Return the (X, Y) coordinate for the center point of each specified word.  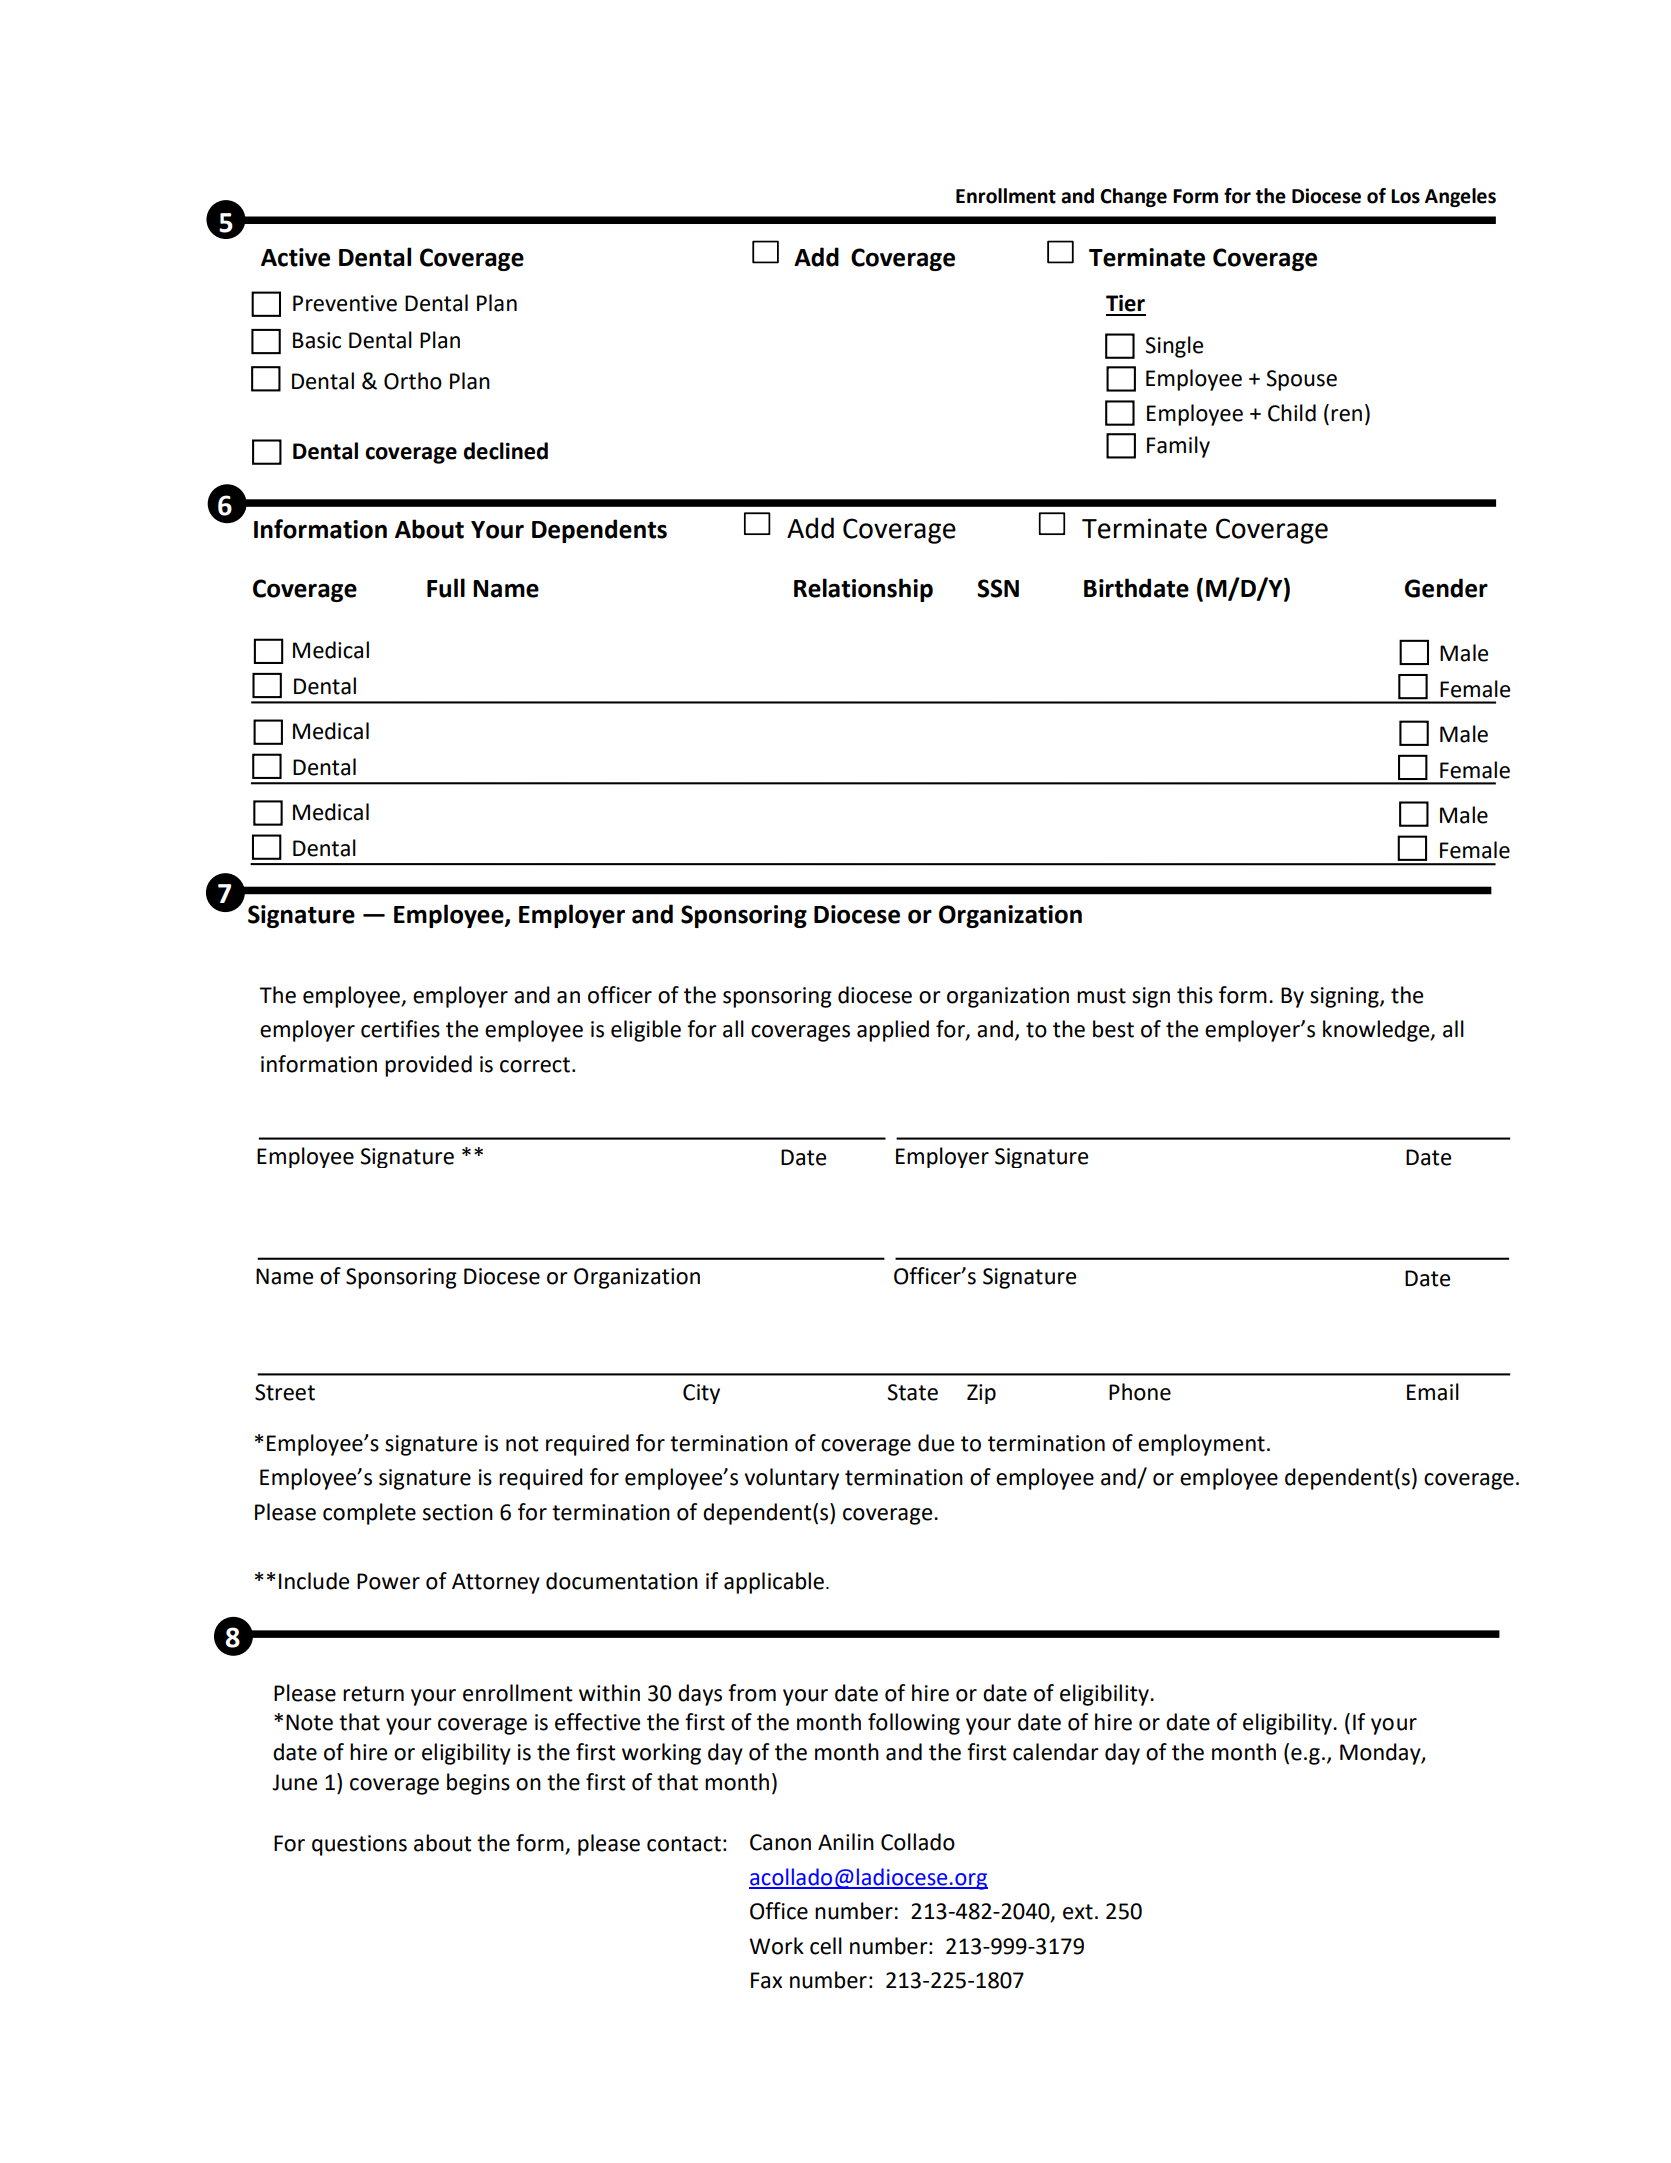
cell (826, 1946)
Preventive (345, 303)
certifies (400, 1029)
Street (285, 1392)
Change (1133, 197)
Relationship (863, 590)
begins (478, 1784)
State (912, 1392)
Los (1405, 196)
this (1195, 995)
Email (1433, 1392)
